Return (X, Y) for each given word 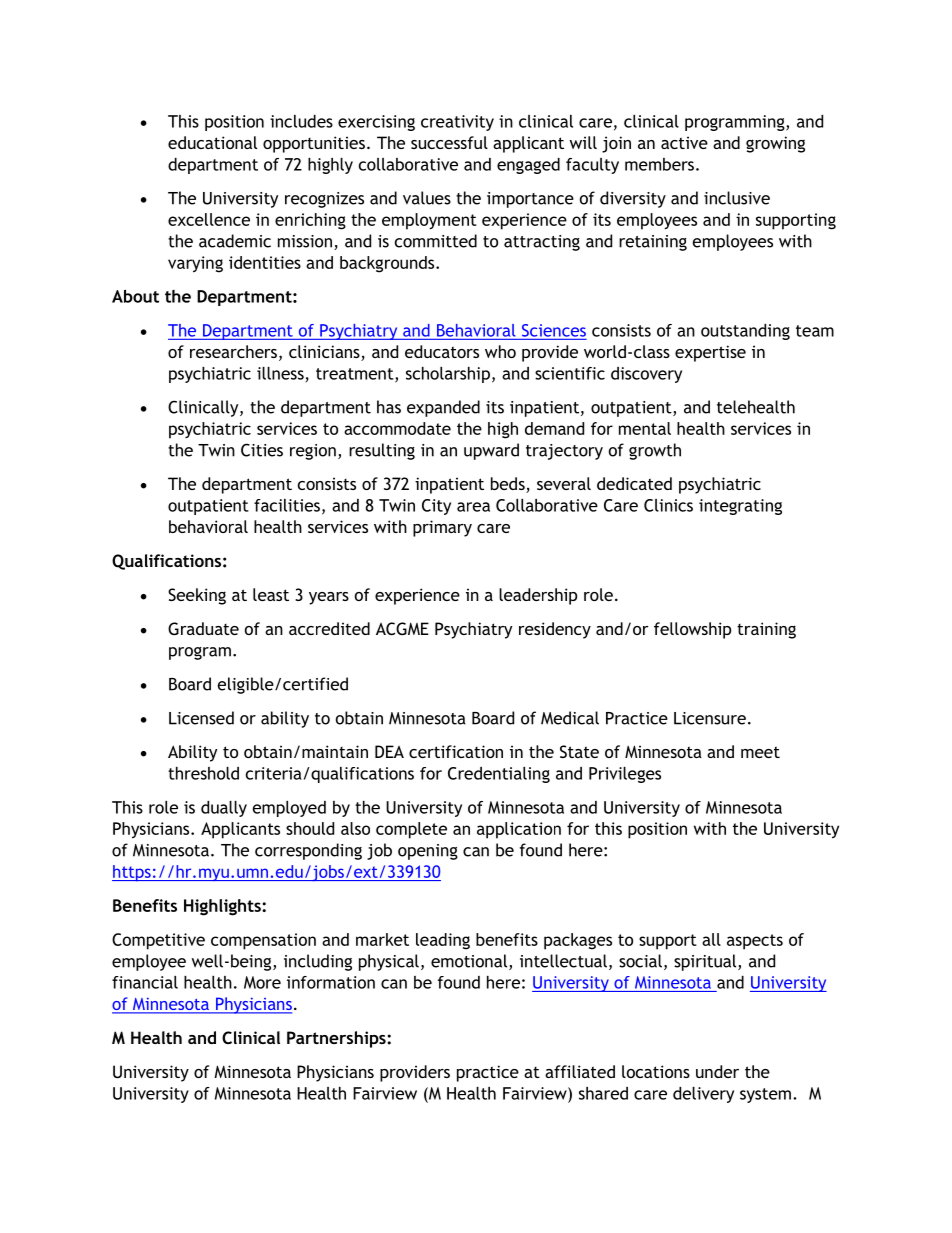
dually (224, 809)
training (766, 630)
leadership (538, 596)
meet (760, 752)
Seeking (197, 596)
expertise (710, 353)
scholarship (448, 375)
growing (775, 144)
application (519, 830)
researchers (233, 351)
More (262, 982)
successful (449, 142)
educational (212, 142)
